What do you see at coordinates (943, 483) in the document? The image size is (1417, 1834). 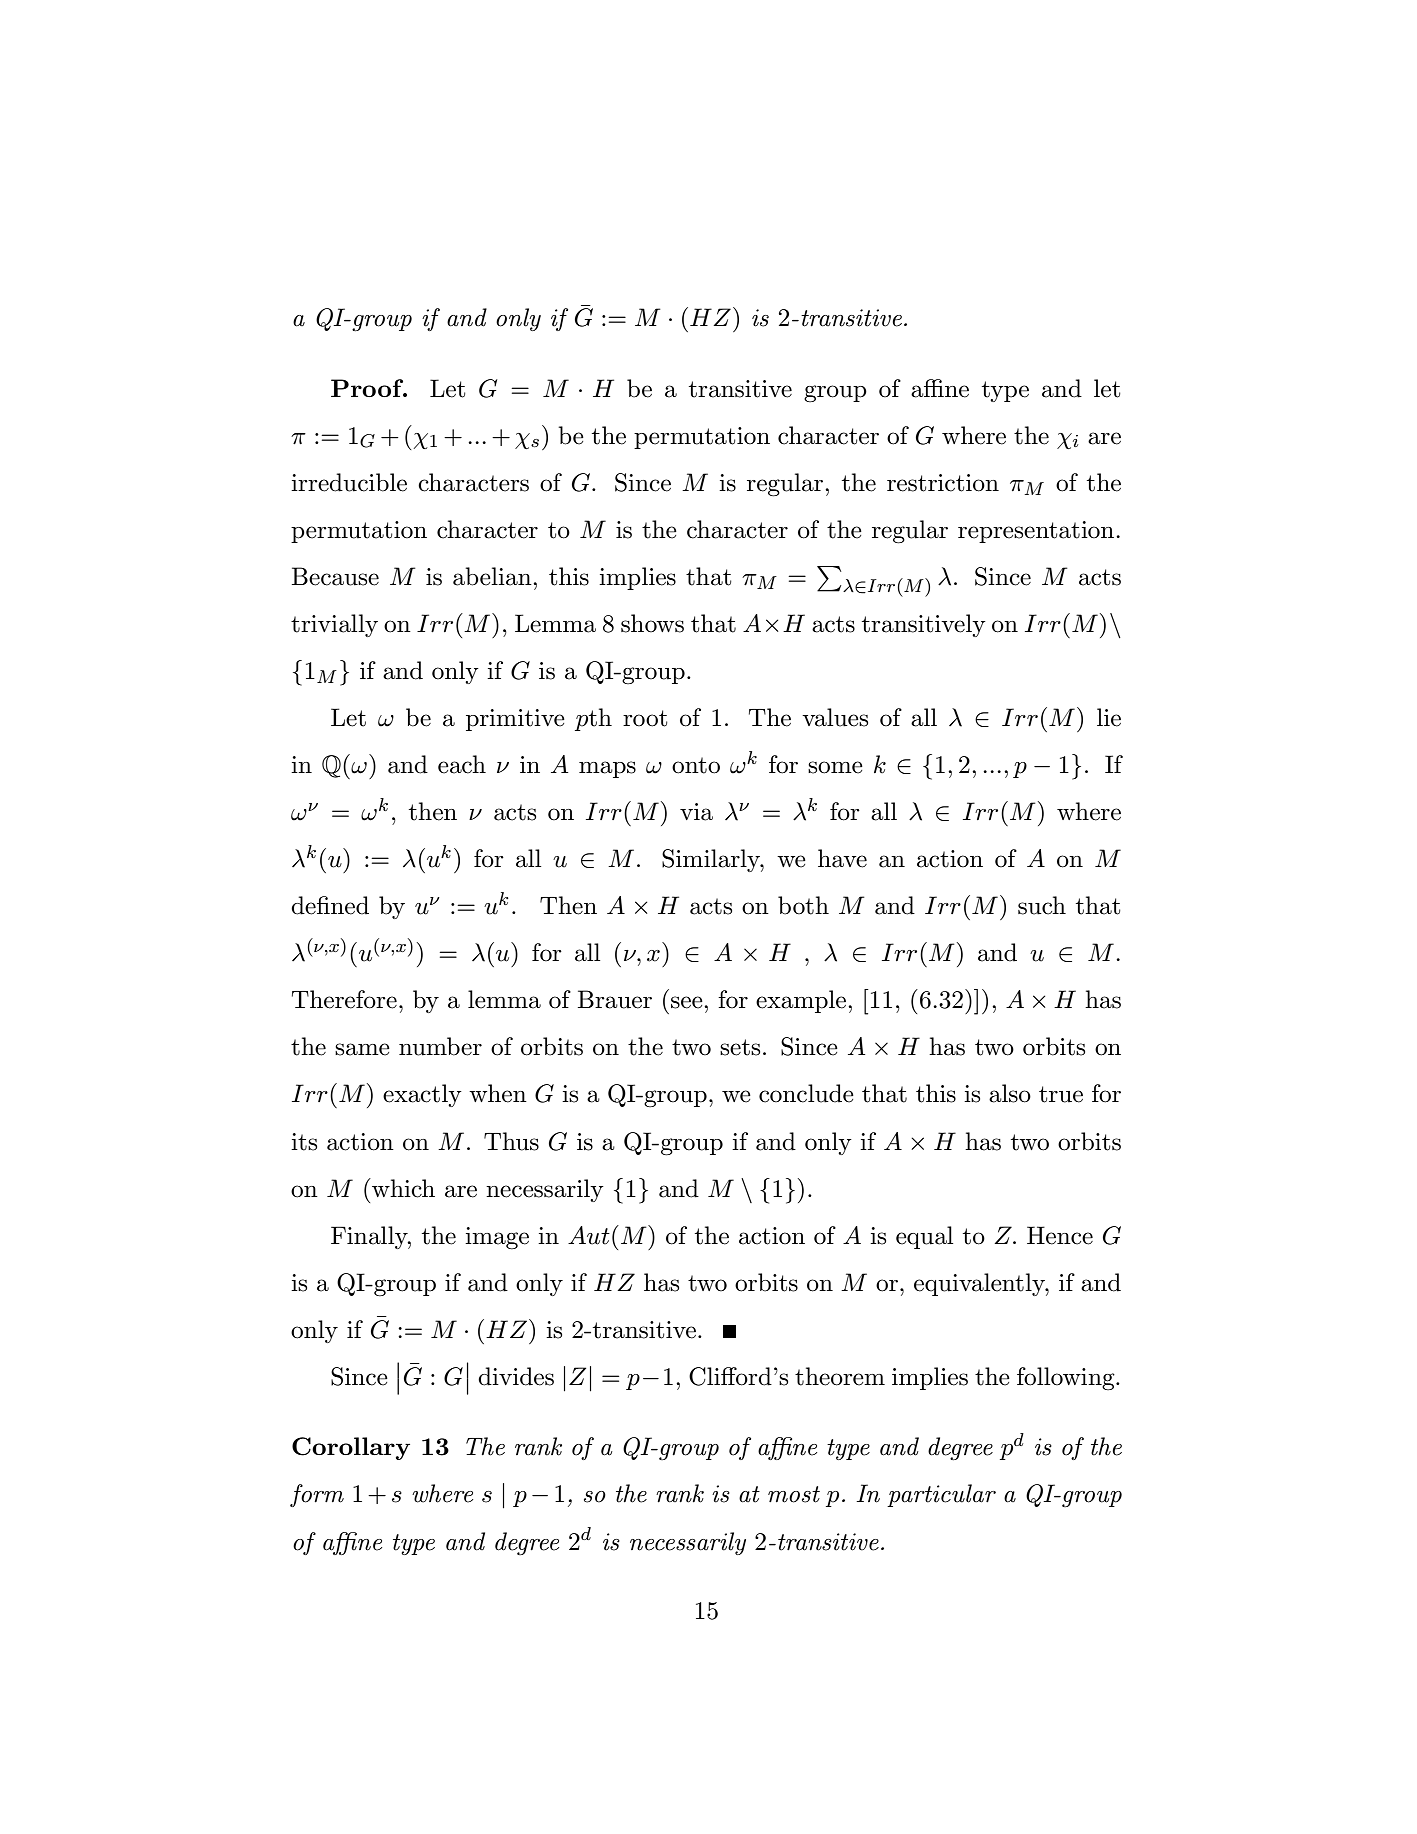 I see `restriction` at bounding box center [943, 483].
